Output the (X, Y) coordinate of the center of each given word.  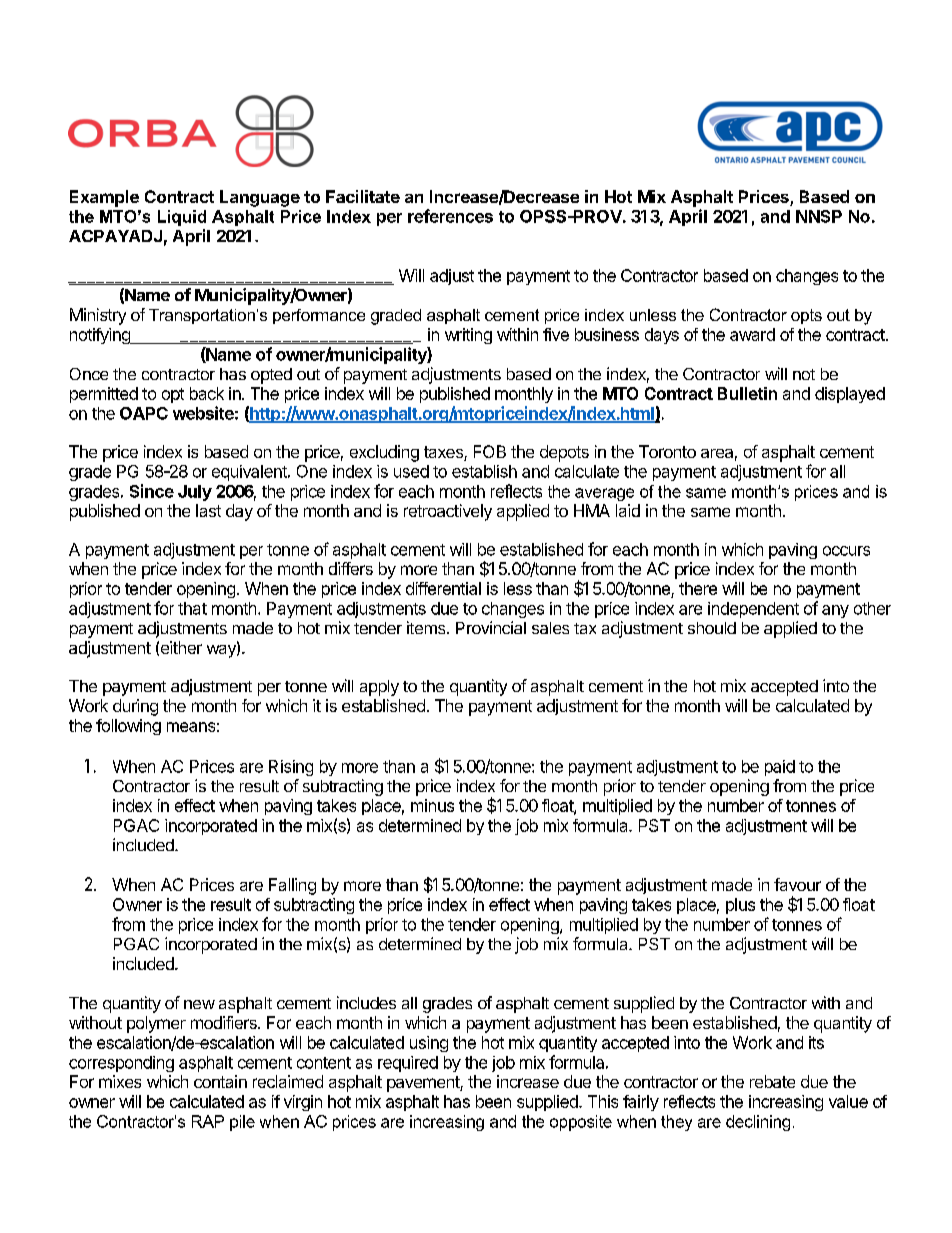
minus (432, 805)
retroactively (448, 512)
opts (806, 316)
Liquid (182, 218)
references (450, 216)
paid (780, 768)
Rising (291, 768)
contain (220, 1081)
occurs (846, 551)
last (208, 510)
